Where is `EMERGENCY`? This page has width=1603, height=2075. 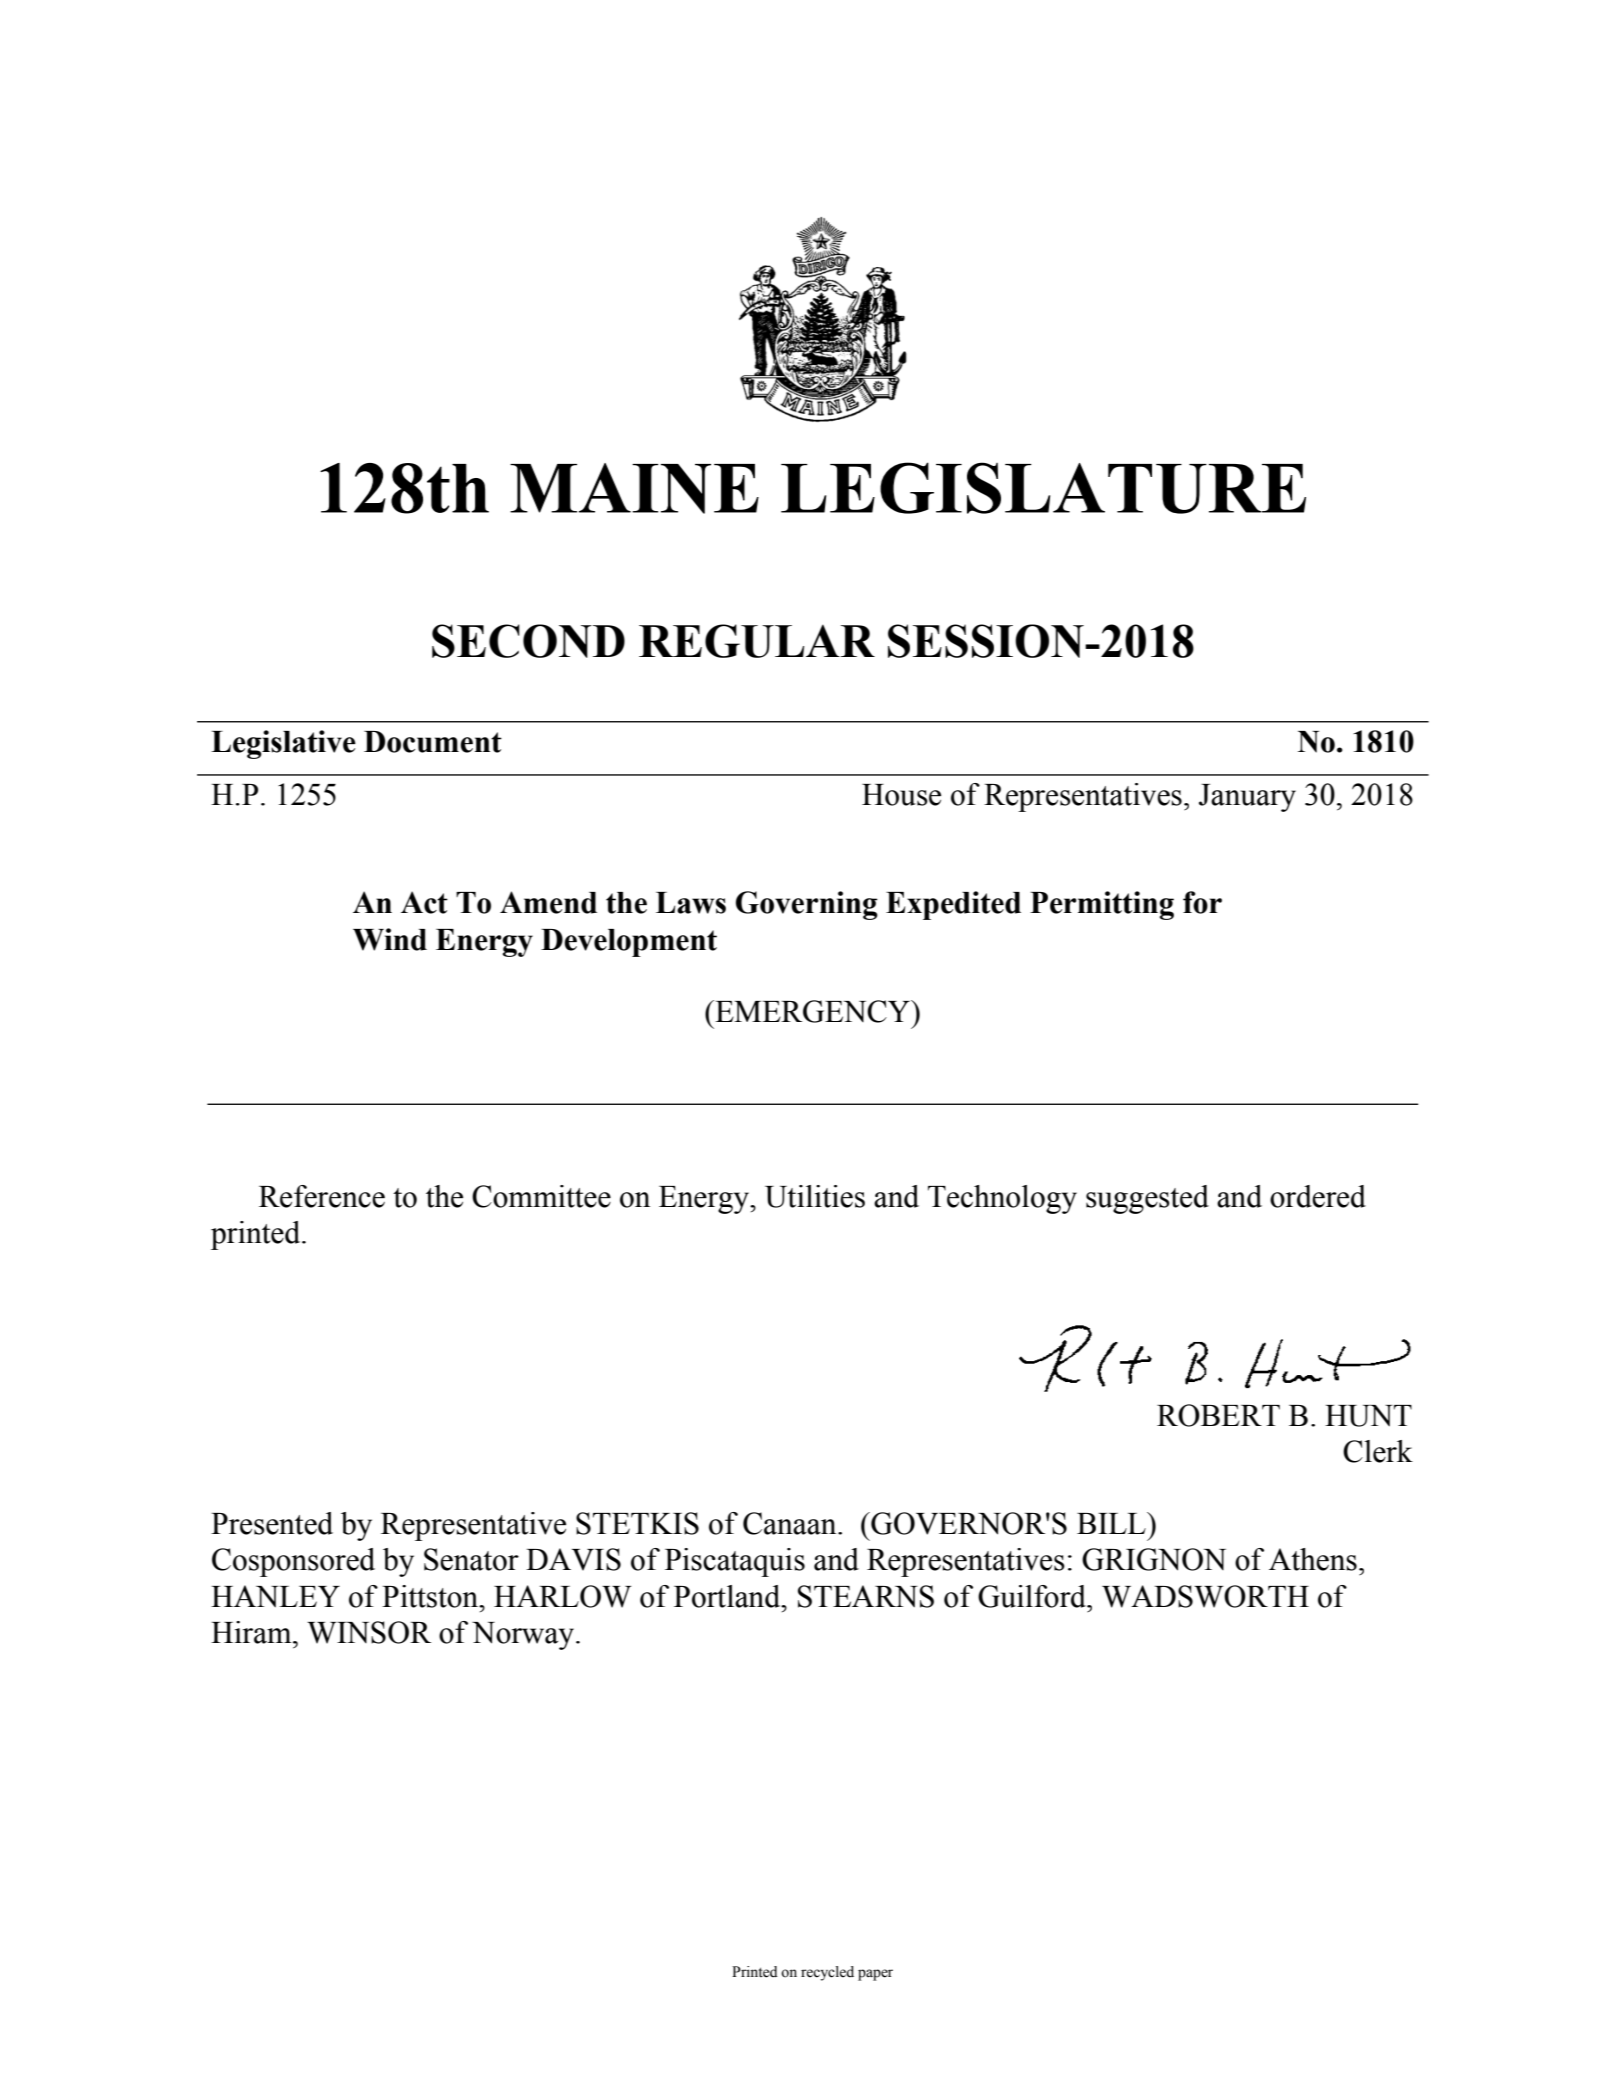
EMERGENCY is located at coordinates (812, 1011).
